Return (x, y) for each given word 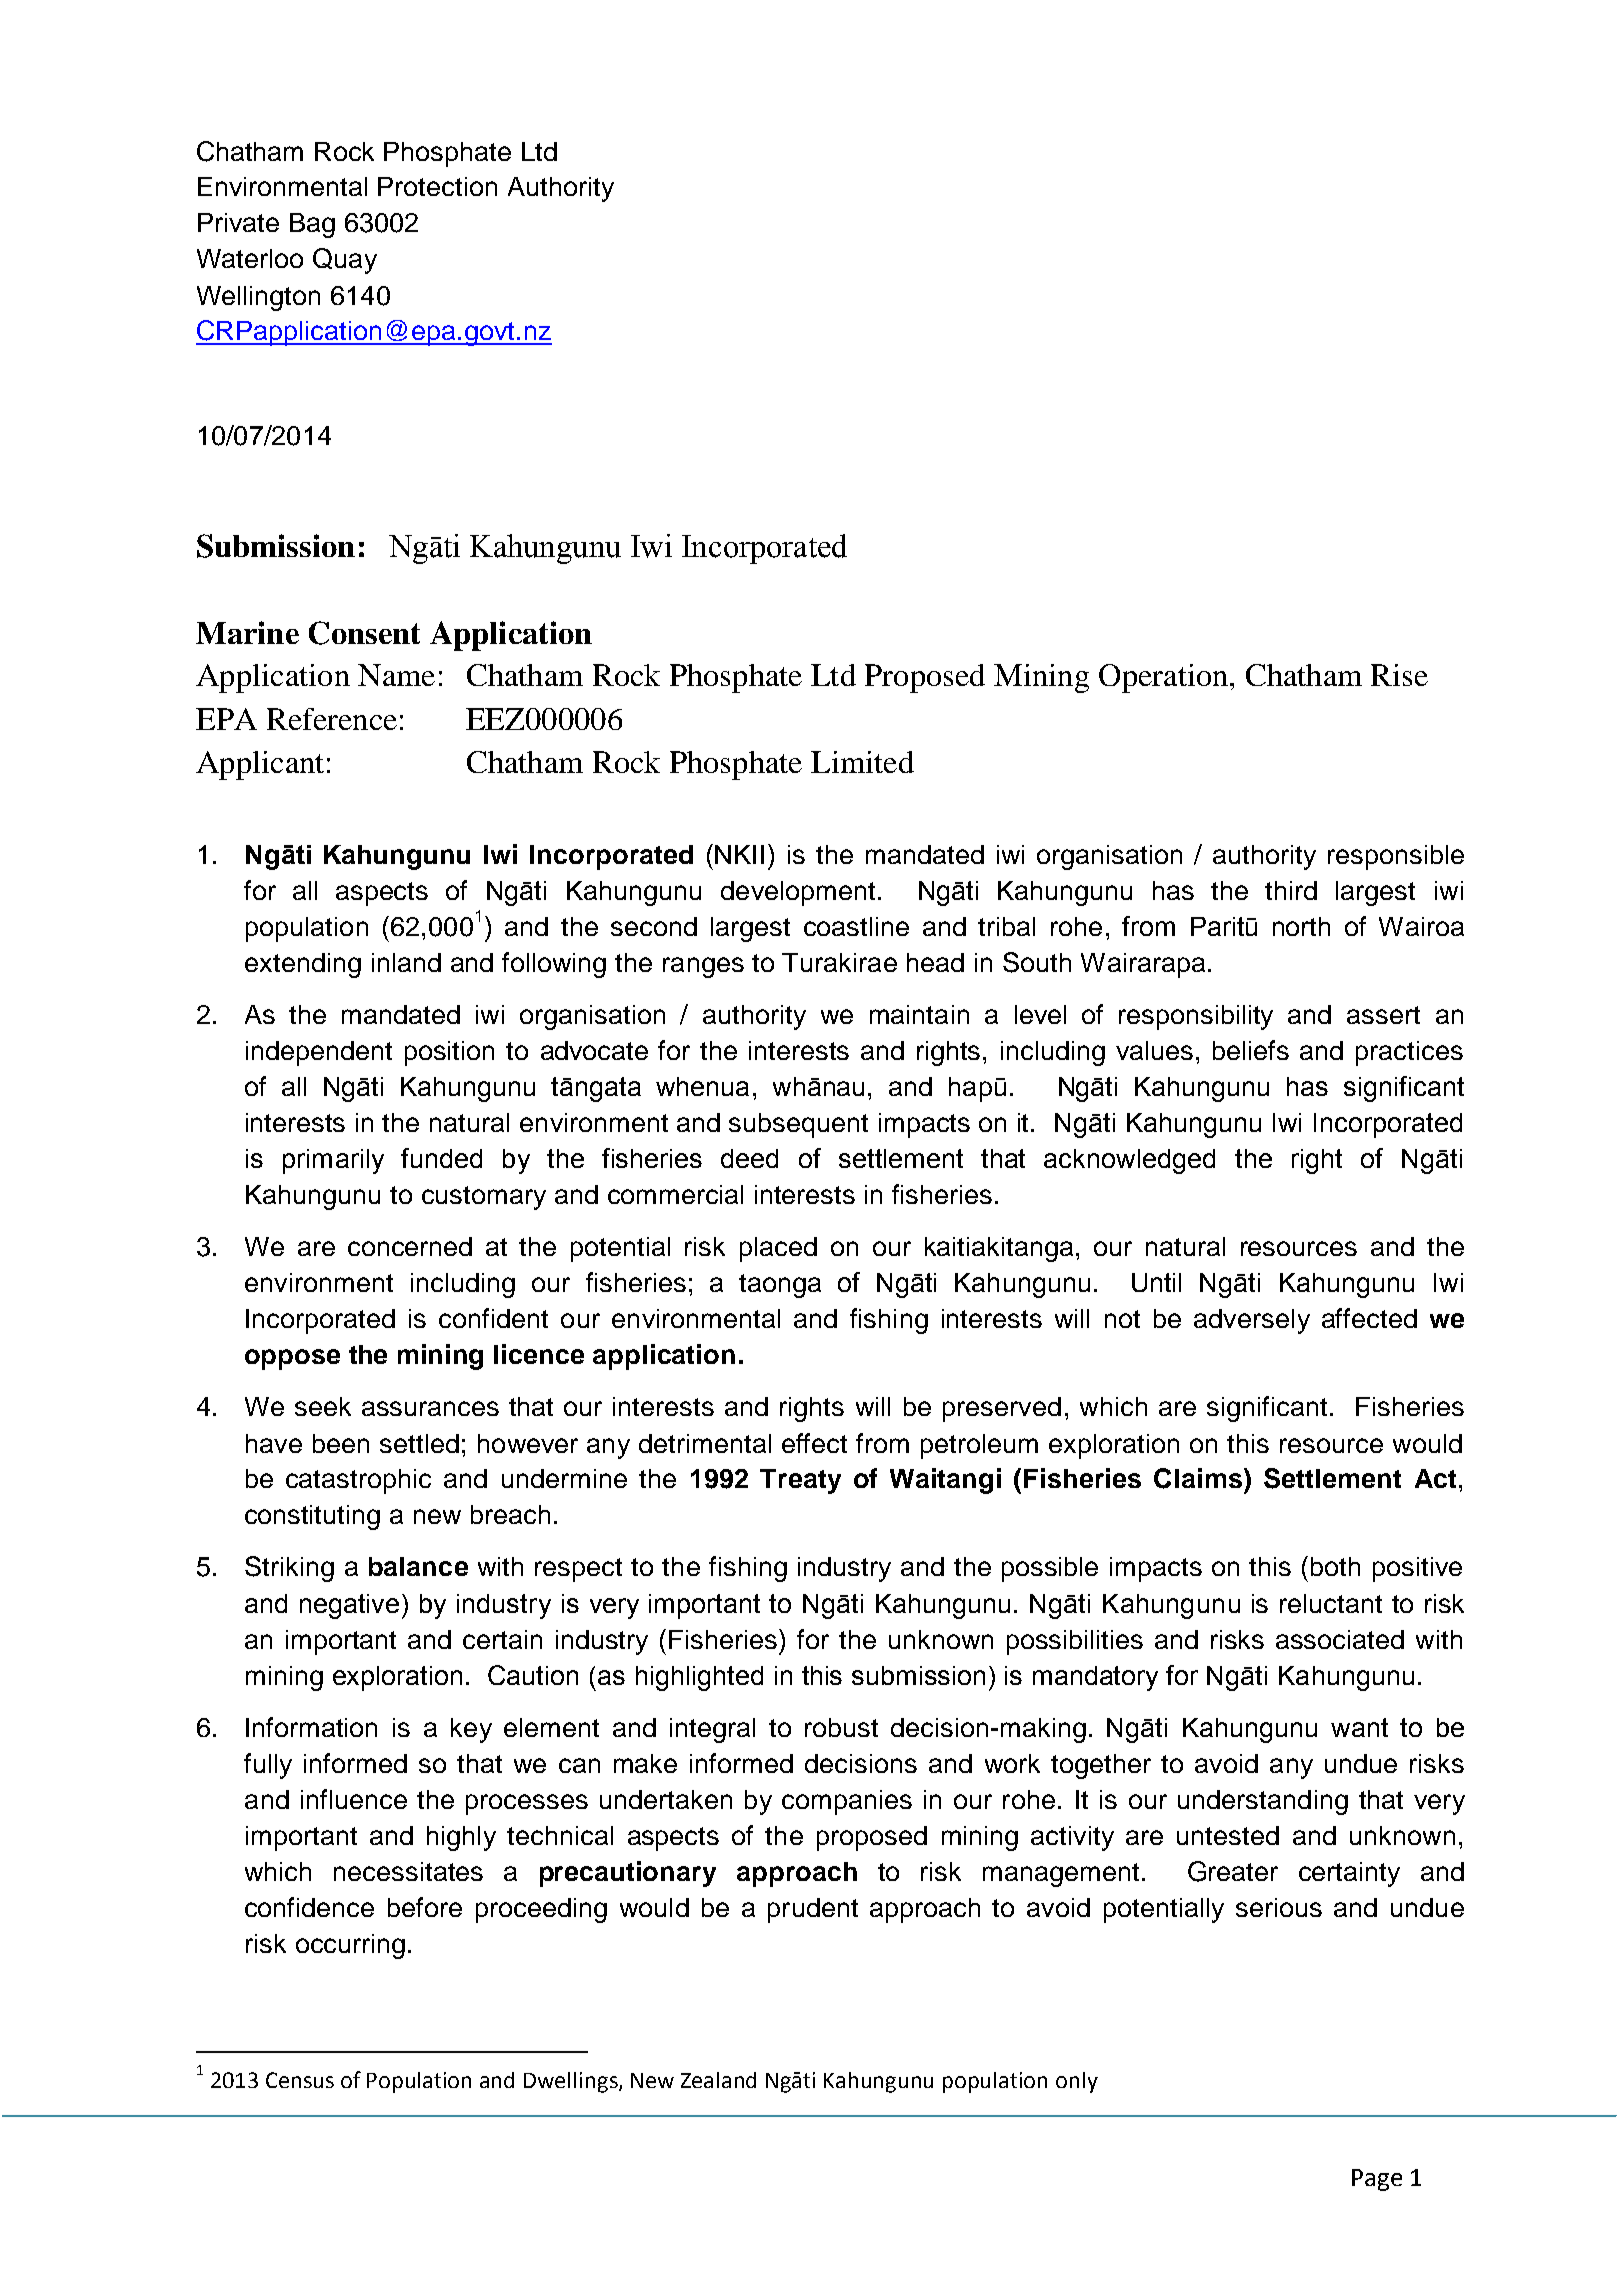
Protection (437, 186)
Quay (345, 261)
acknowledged (1129, 1161)
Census (300, 2080)
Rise (1399, 675)
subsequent (798, 1125)
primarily (333, 1161)
